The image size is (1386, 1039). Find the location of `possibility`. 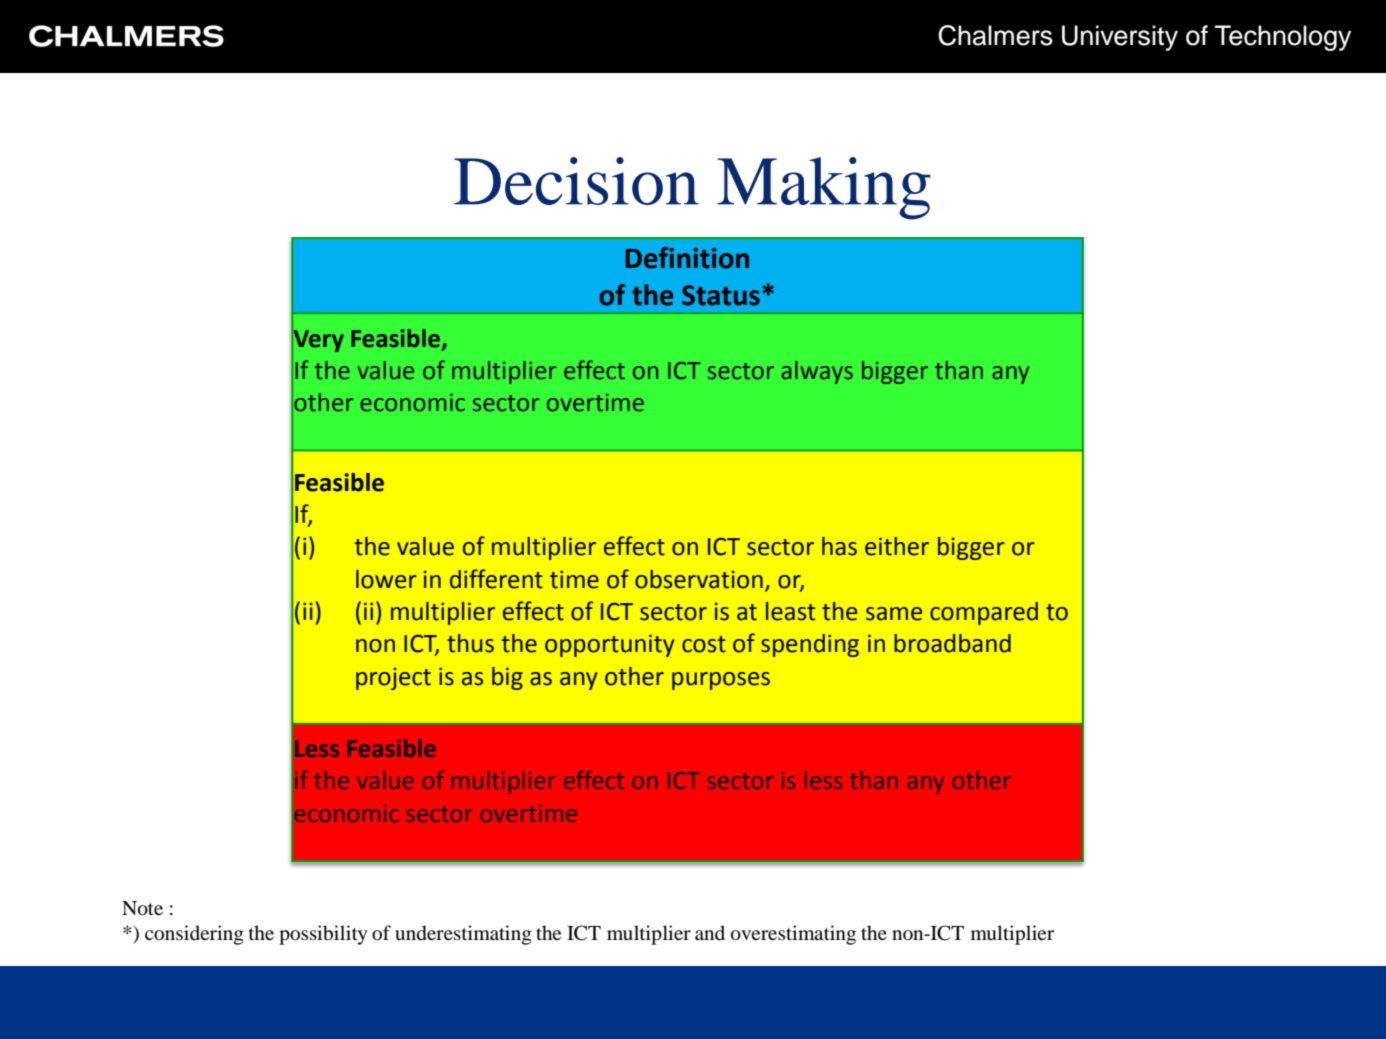

possibility is located at coordinates (323, 935).
